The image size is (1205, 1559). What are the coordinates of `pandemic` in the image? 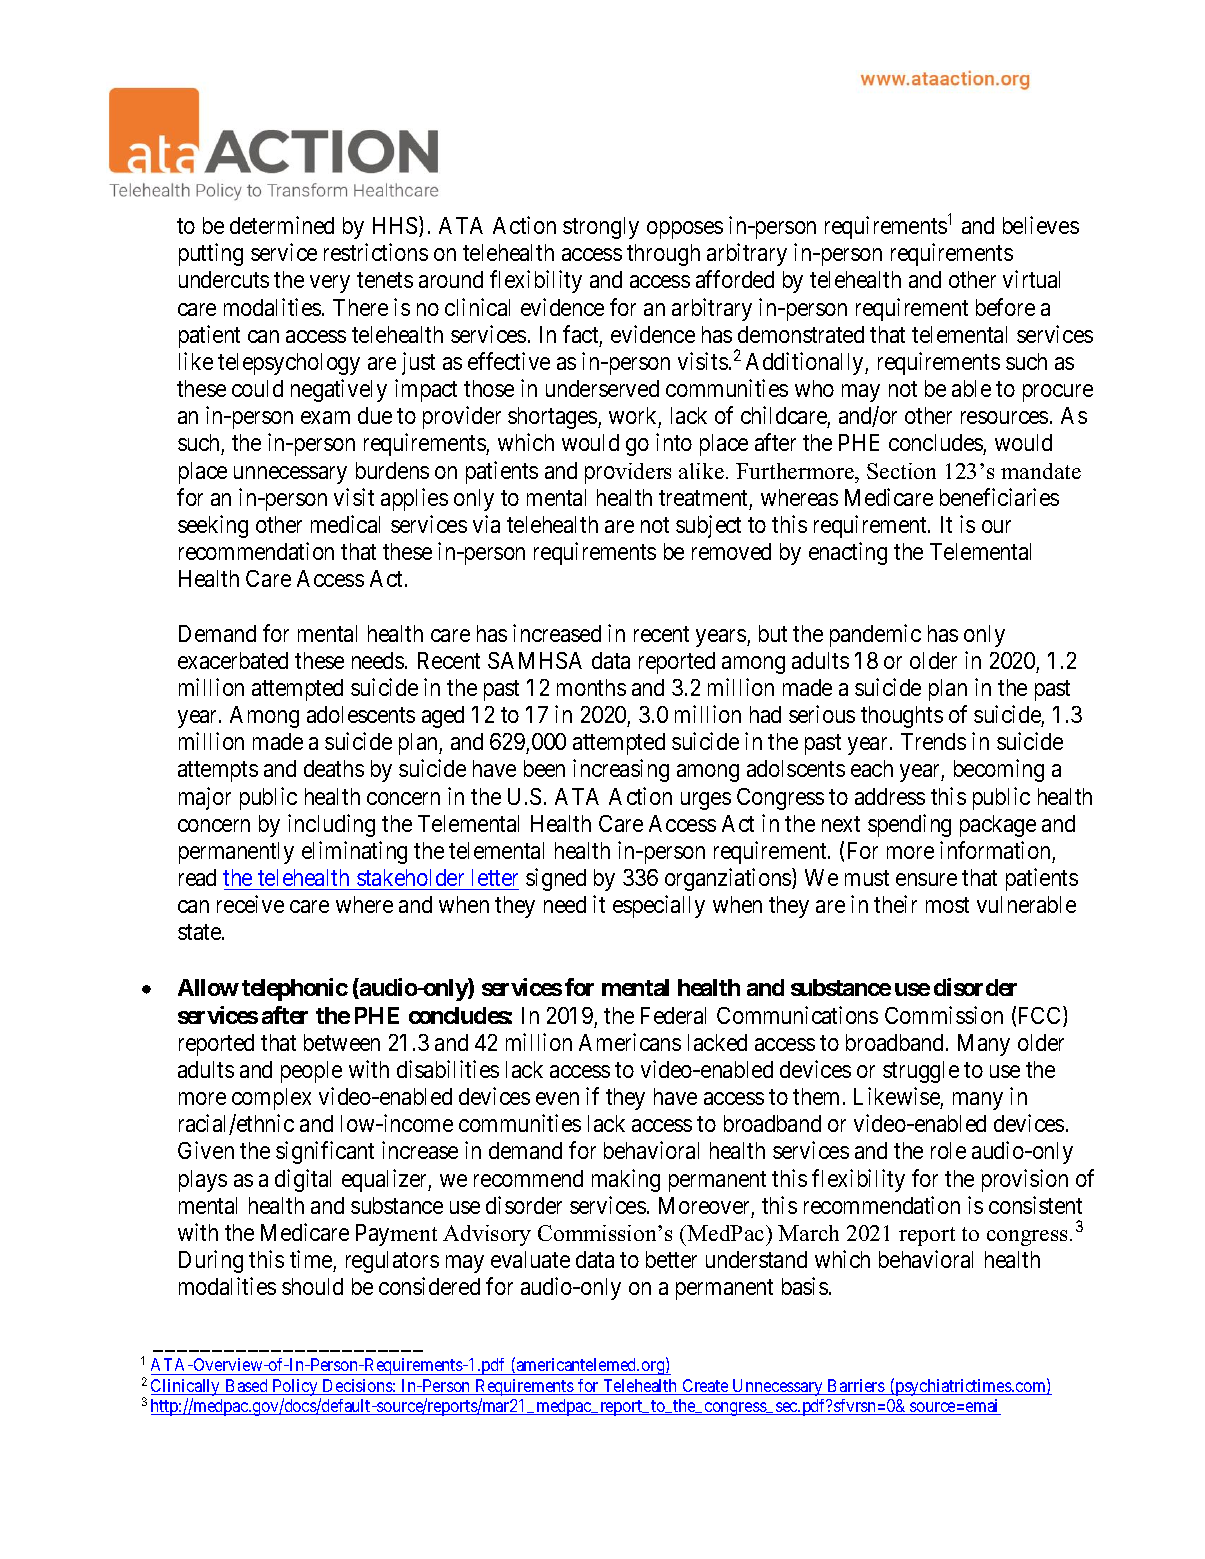 It's located at (875, 635).
